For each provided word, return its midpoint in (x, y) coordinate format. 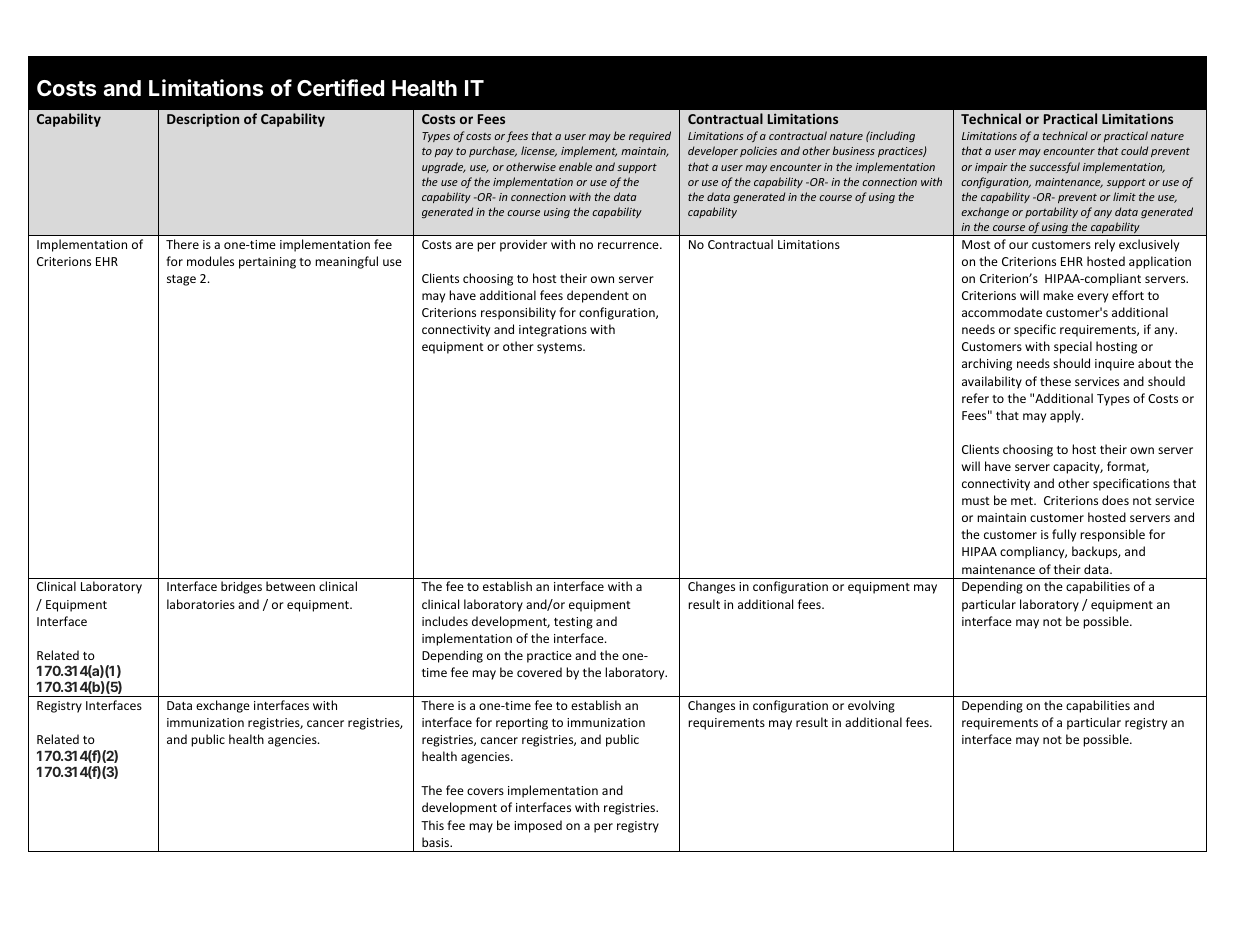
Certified (340, 88)
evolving (871, 706)
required (650, 136)
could (1134, 150)
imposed (538, 826)
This (432, 825)
